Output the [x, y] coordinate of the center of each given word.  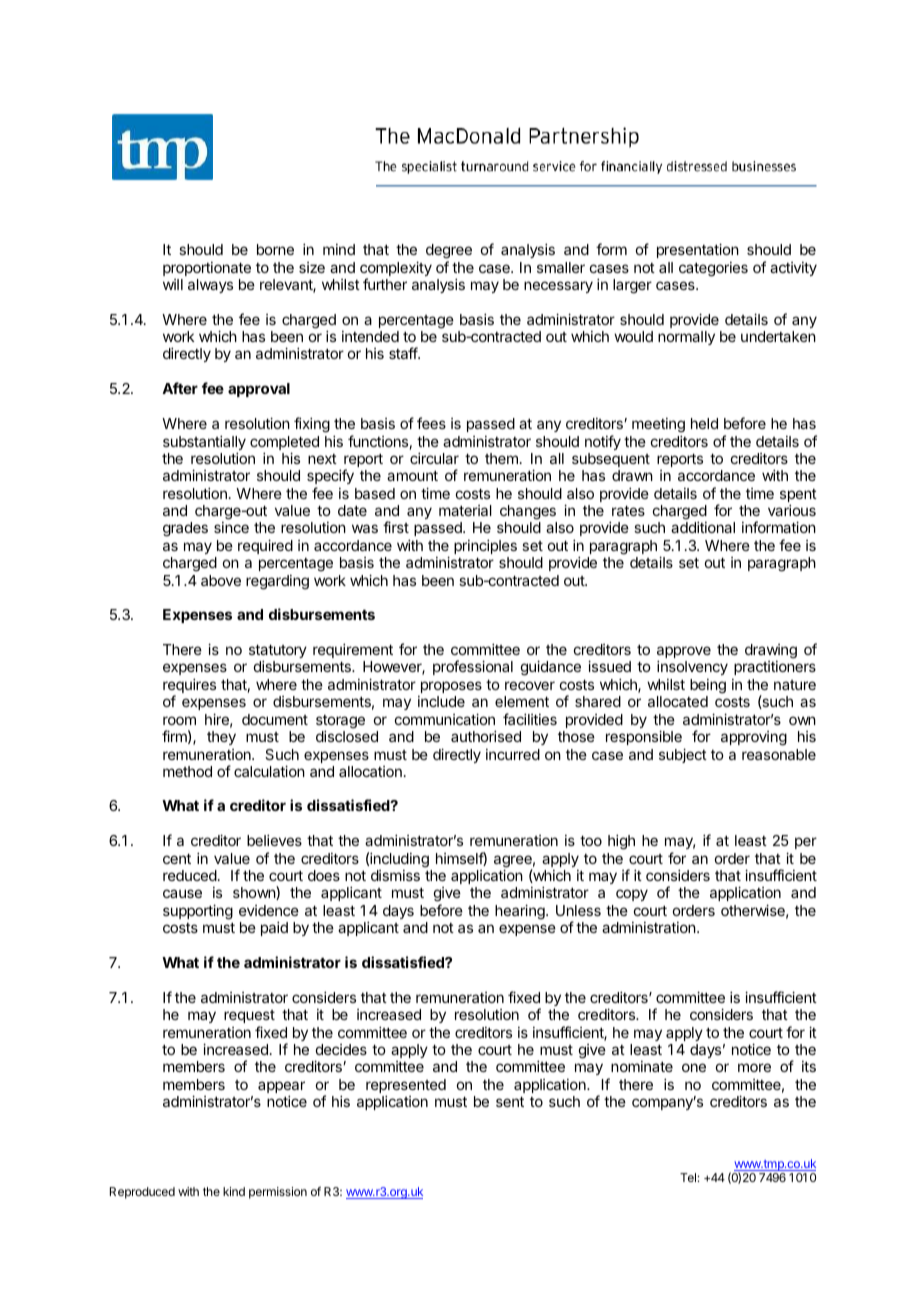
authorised [486, 736]
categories [713, 269]
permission [278, 1193]
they [221, 738]
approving [754, 738]
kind [234, 1191]
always [210, 286]
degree [449, 253]
